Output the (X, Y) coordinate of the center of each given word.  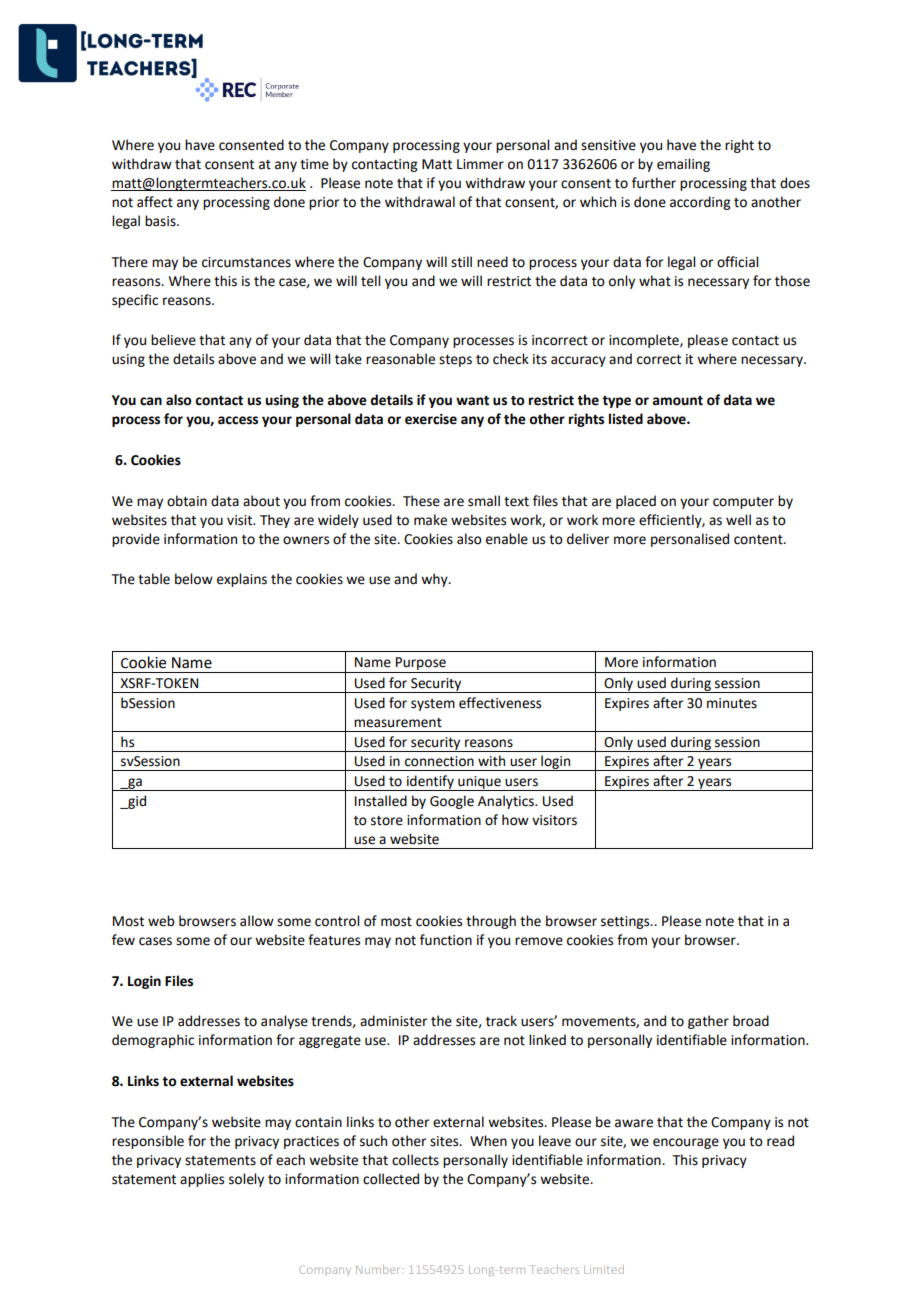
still (461, 262)
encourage (686, 1143)
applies (202, 1180)
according (700, 203)
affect (155, 202)
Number (379, 1269)
